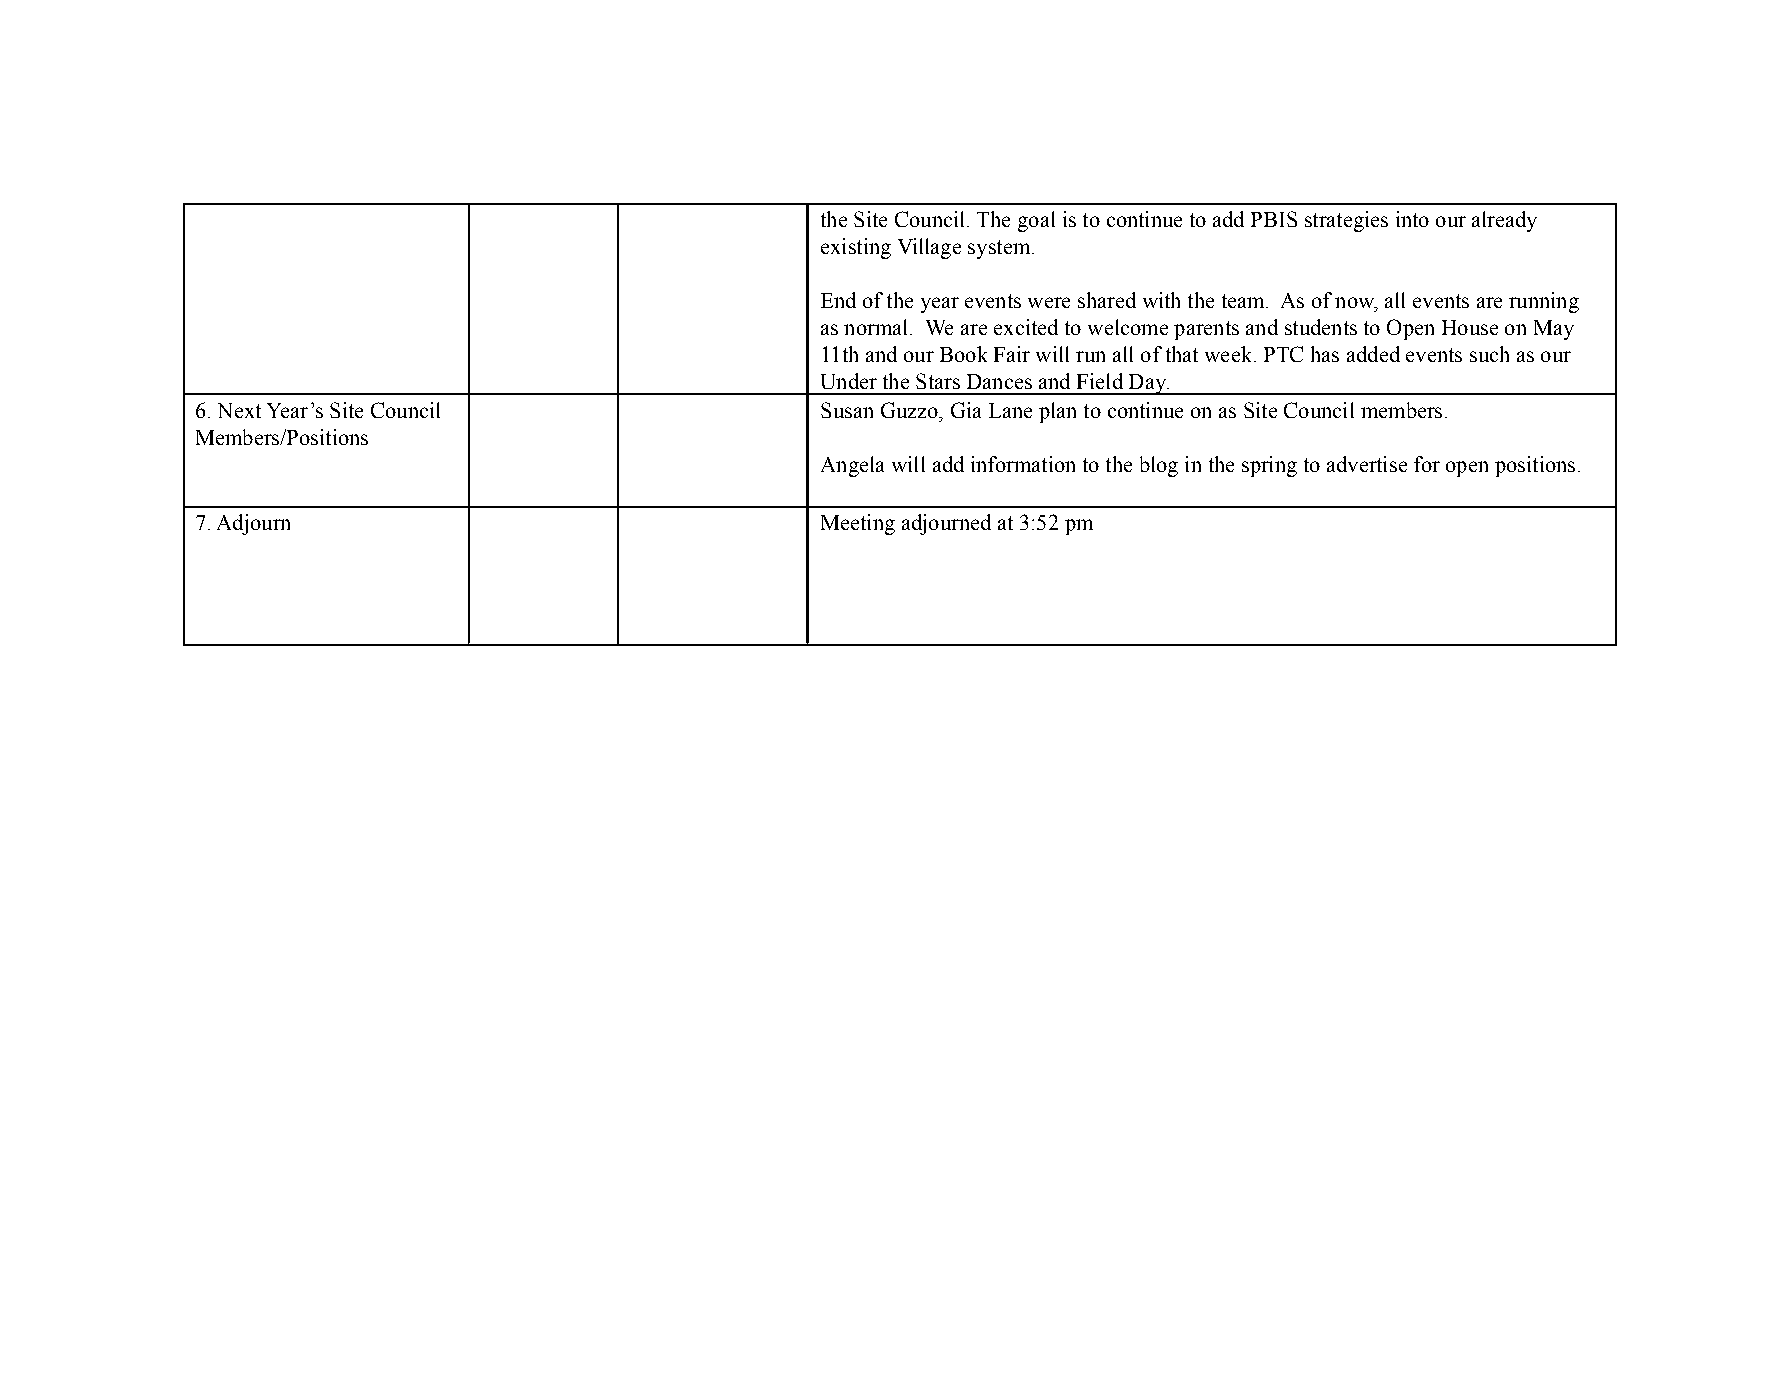 The height and width of the page is (1382, 1789). I want to click on Angela, so click(852, 466).
